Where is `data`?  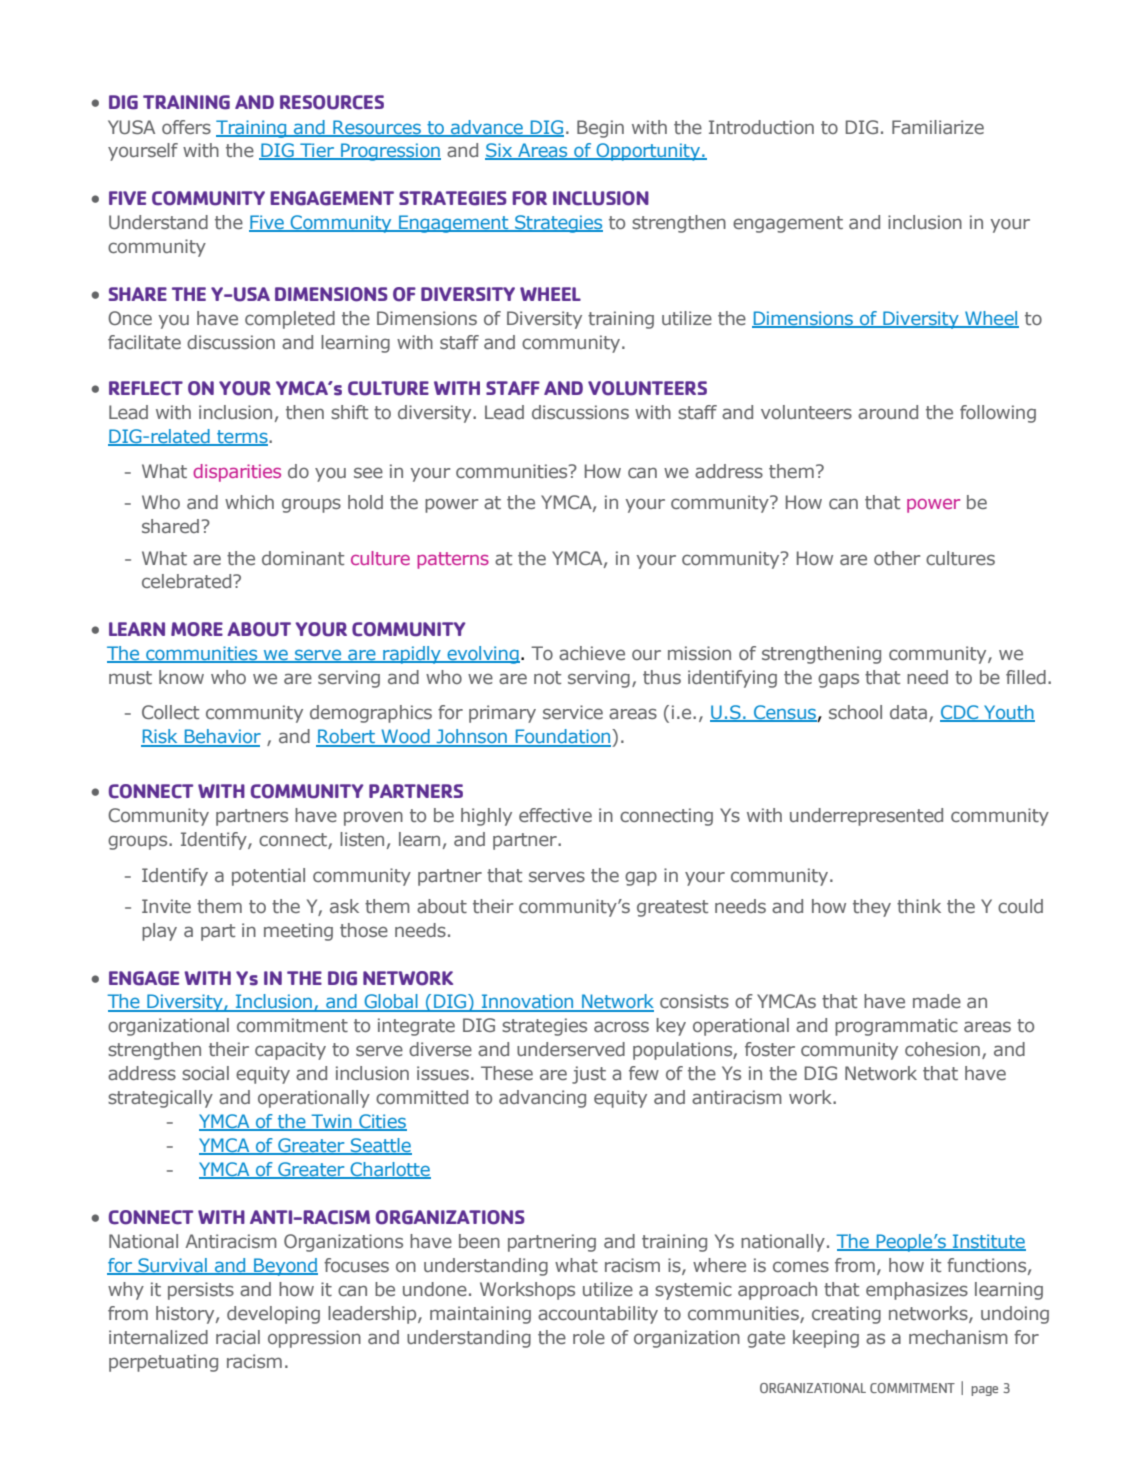
data is located at coordinates (908, 712).
